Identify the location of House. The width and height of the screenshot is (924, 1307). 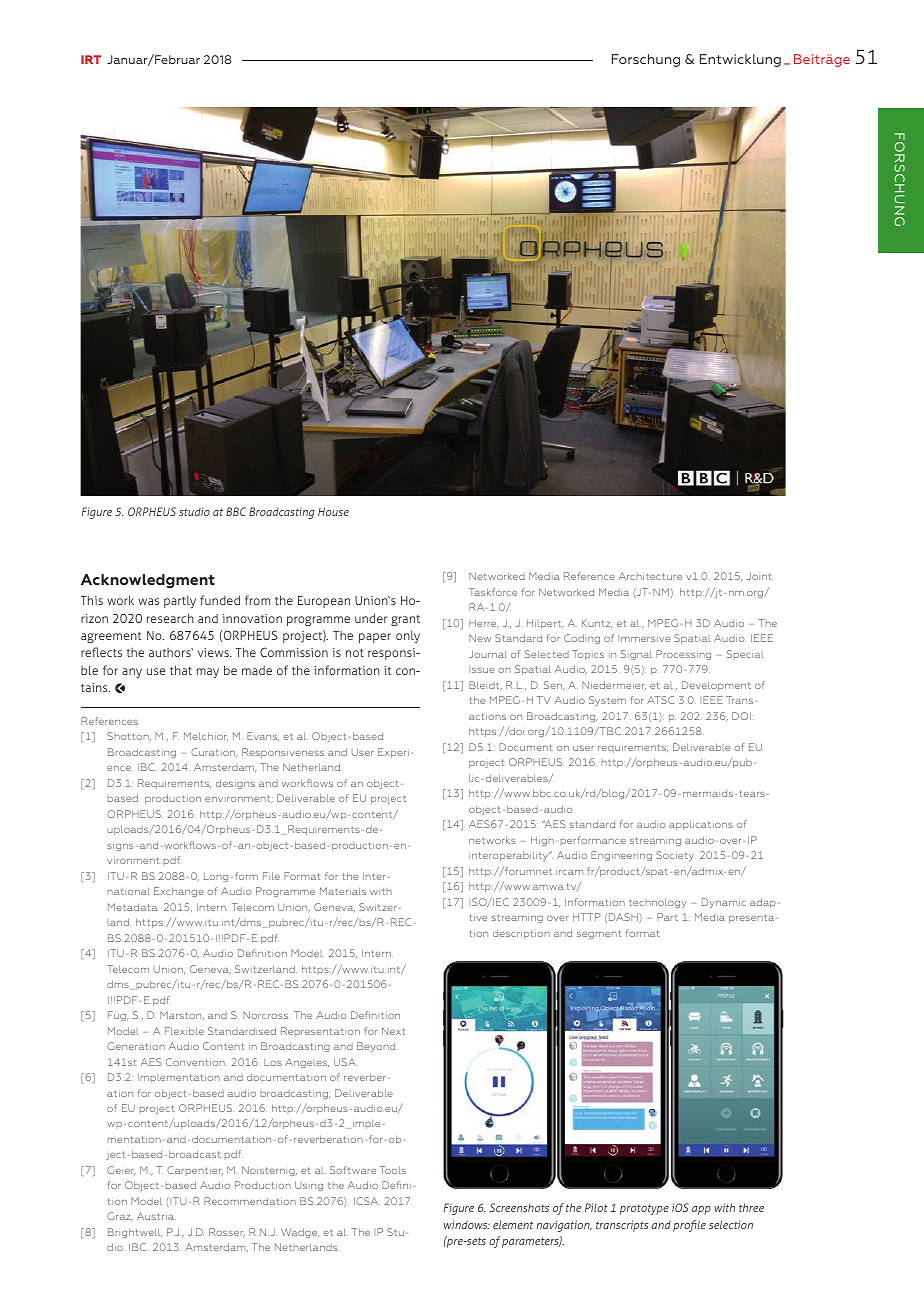
(333, 511).
